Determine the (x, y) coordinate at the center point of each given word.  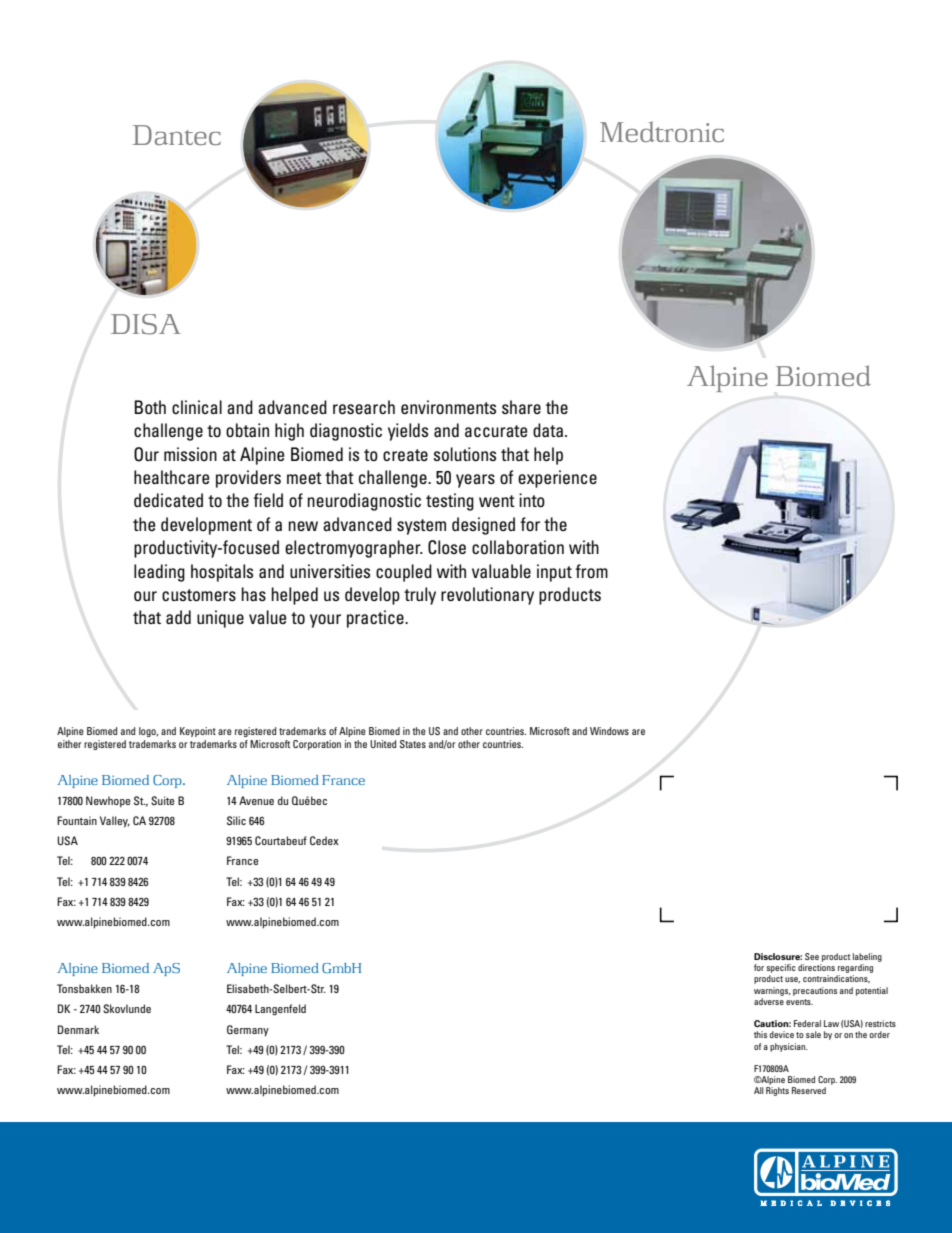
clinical (197, 407)
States (413, 744)
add (178, 617)
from (591, 571)
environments (448, 407)
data (548, 430)
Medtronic (662, 131)
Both (150, 407)
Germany (248, 1030)
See (812, 956)
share (521, 407)
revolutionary (487, 596)
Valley (115, 822)
